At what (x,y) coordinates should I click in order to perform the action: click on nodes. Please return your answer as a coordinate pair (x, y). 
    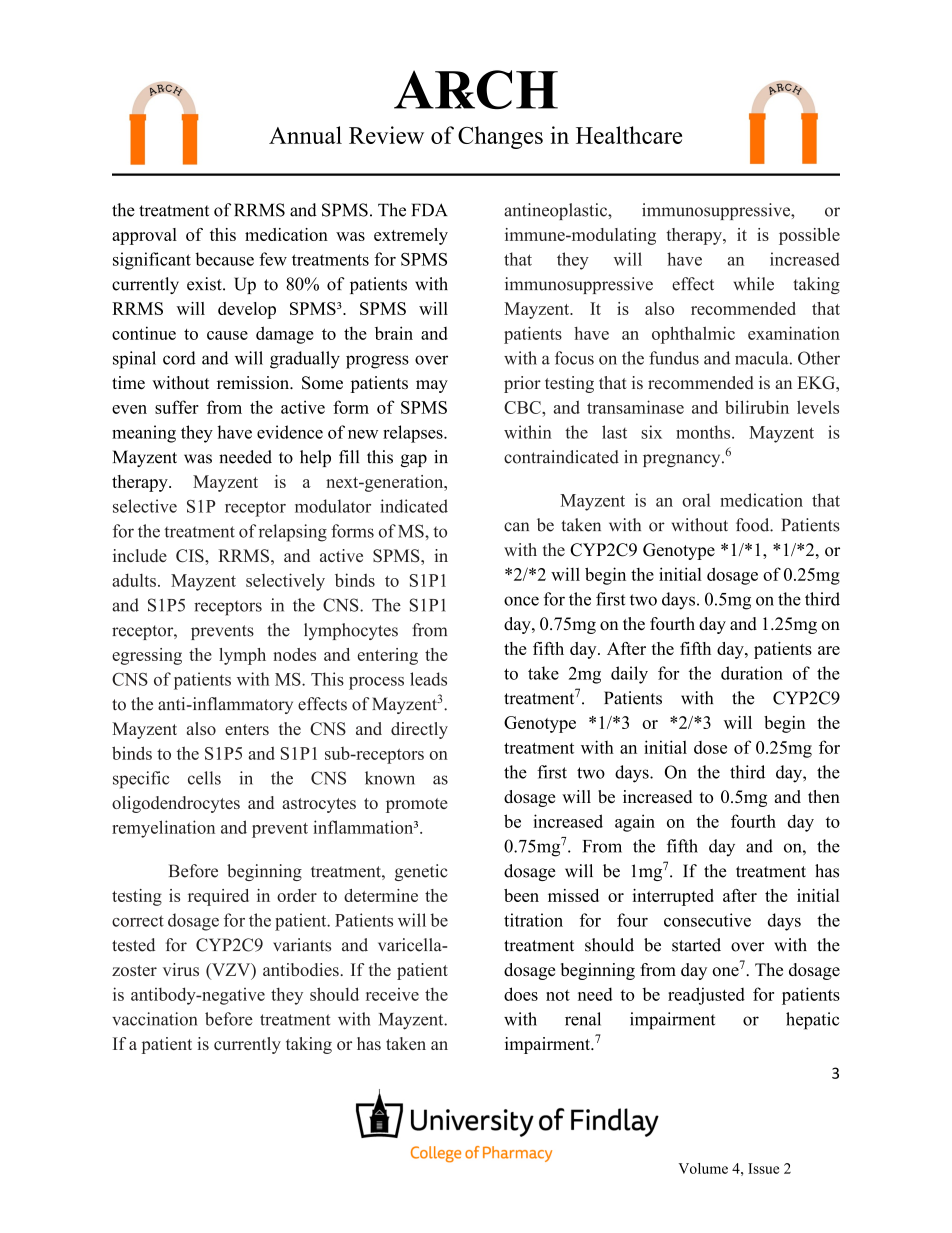
    Looking at the image, I should click on (294, 654).
